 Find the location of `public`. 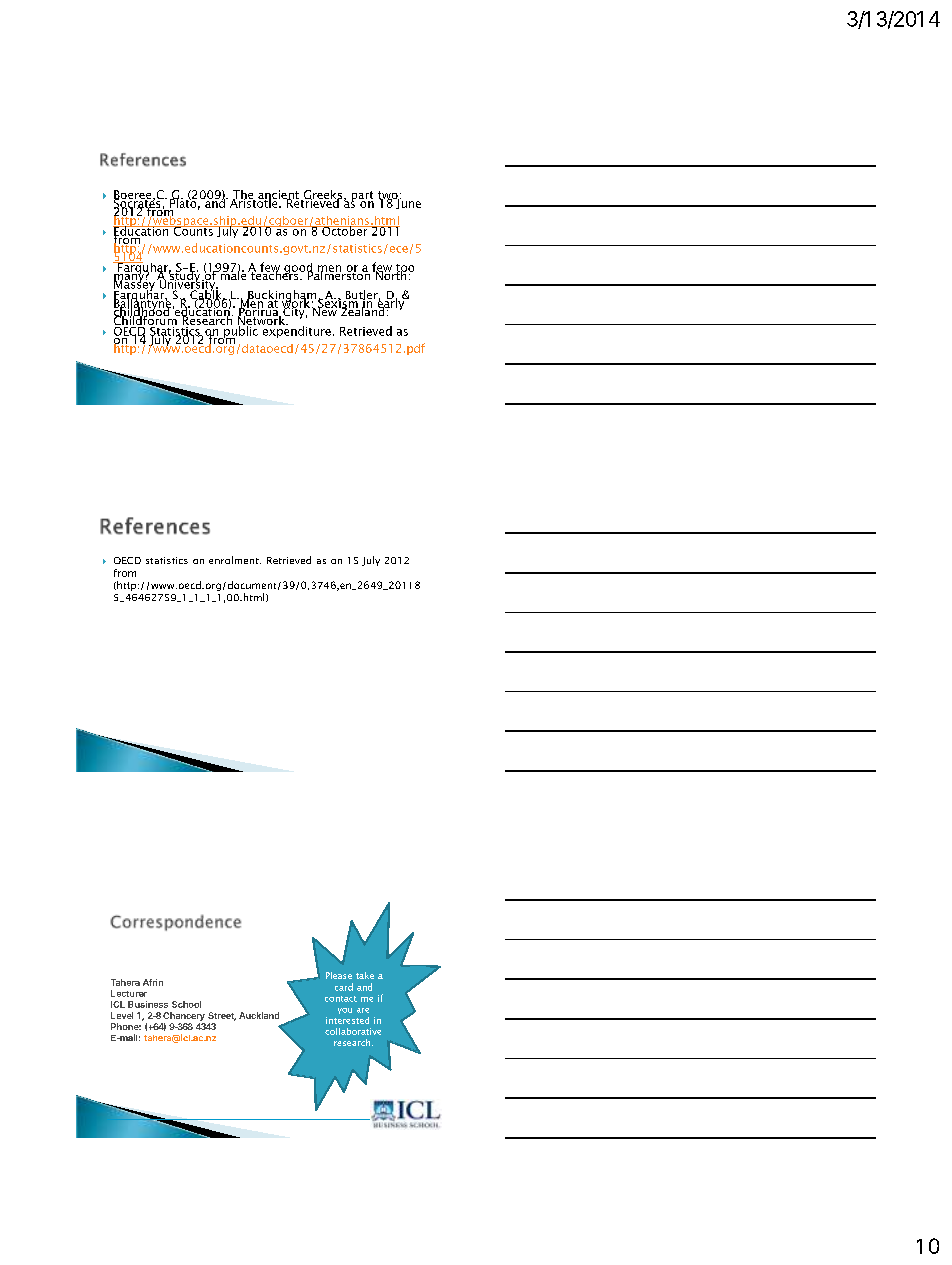

public is located at coordinates (241, 332).
